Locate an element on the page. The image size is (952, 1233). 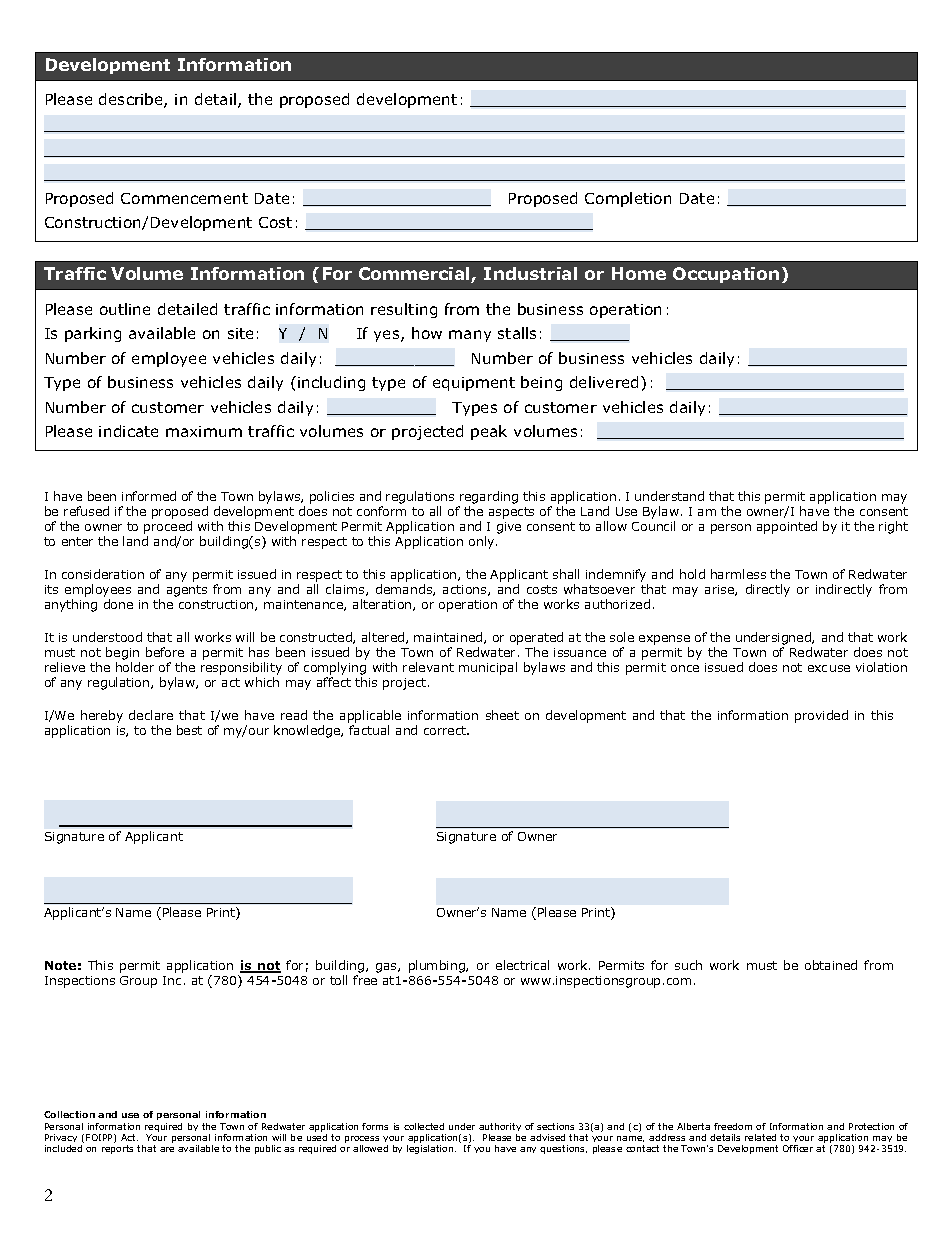
provided is located at coordinates (821, 716).
